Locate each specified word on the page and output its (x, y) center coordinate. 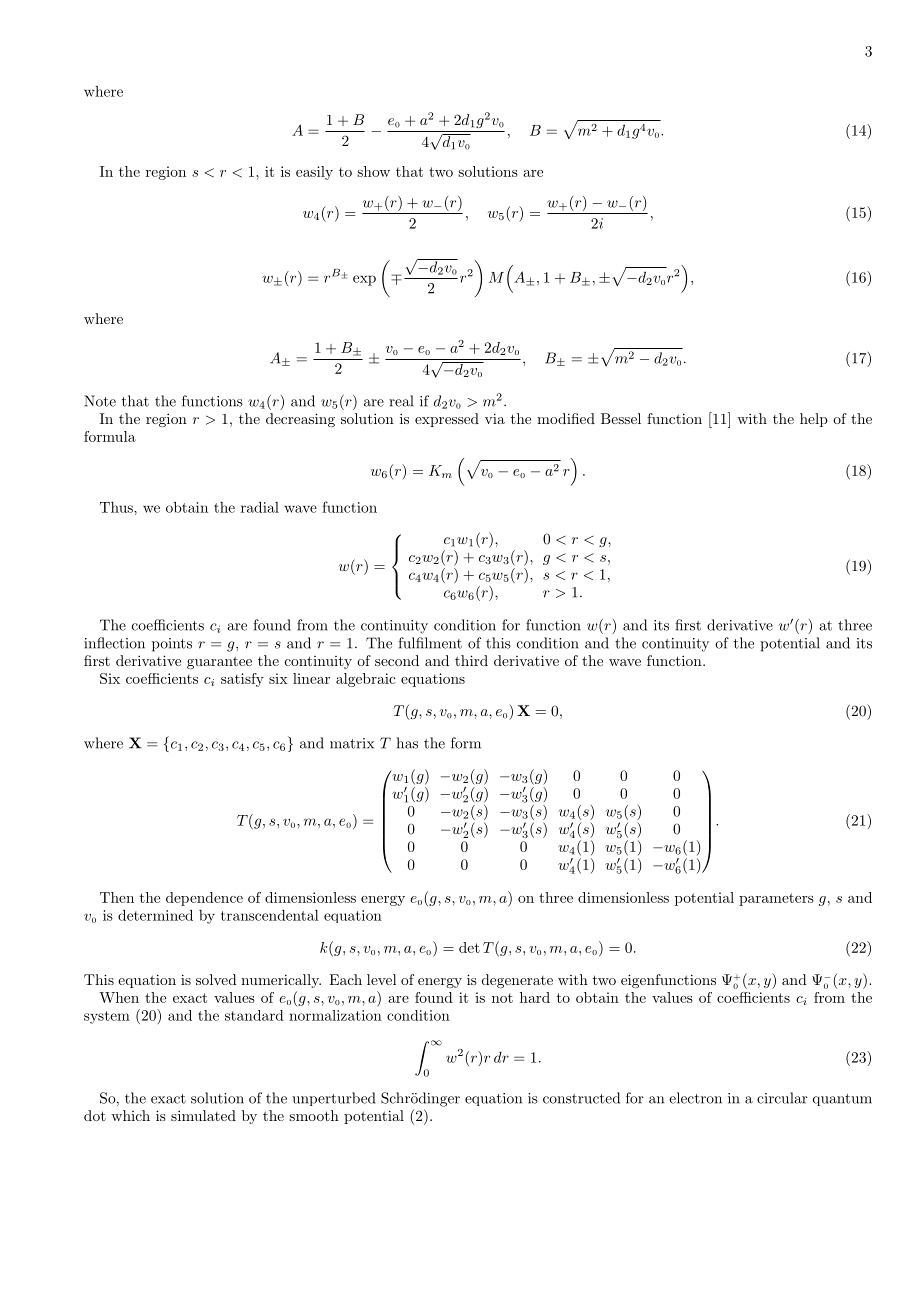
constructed (581, 1098)
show (373, 171)
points (172, 645)
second (397, 660)
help (814, 420)
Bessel (621, 418)
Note (100, 401)
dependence (204, 899)
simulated (203, 1115)
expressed (447, 420)
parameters (776, 899)
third (471, 660)
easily (314, 173)
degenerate (517, 981)
